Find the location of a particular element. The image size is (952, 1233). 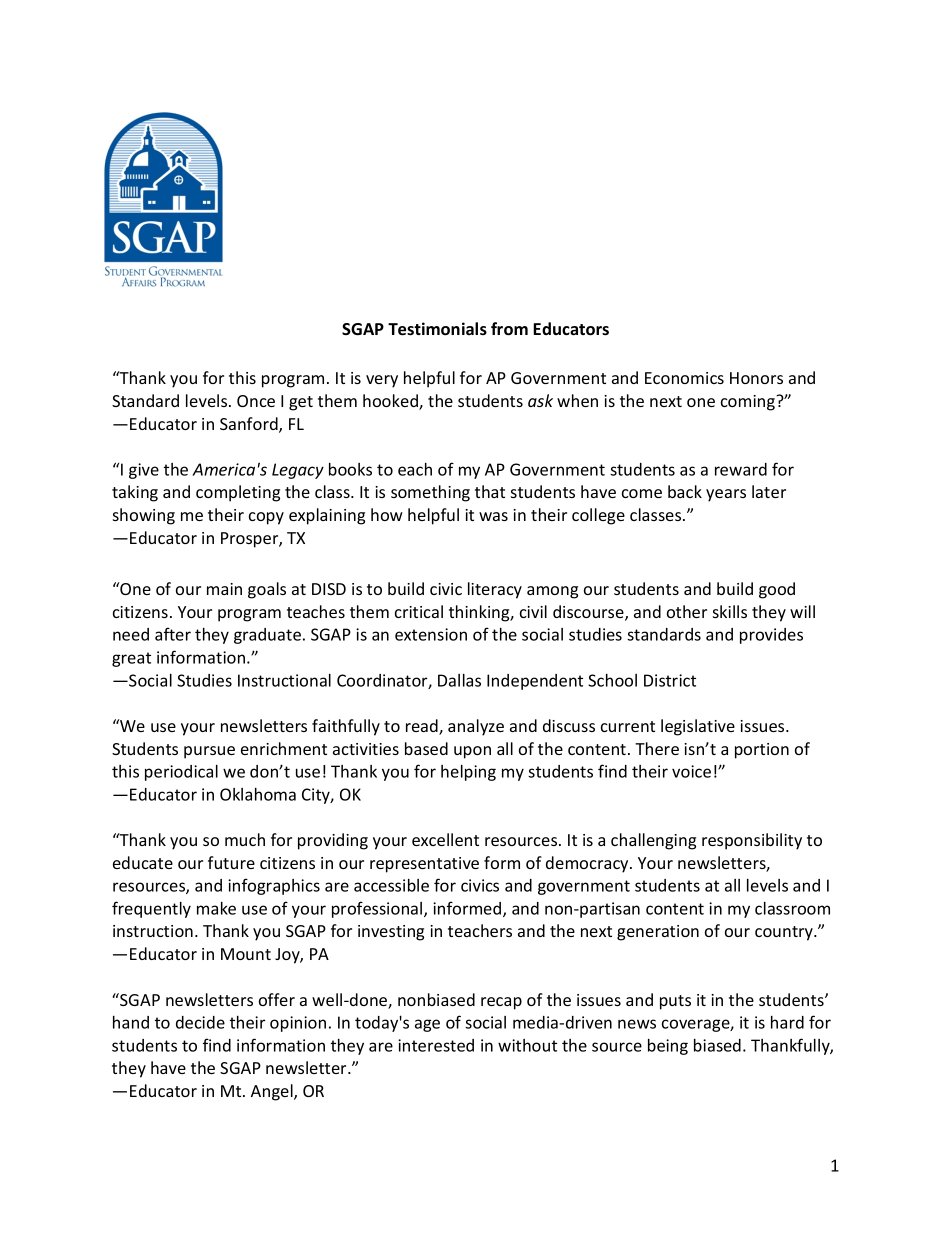

being is located at coordinates (668, 1047).
